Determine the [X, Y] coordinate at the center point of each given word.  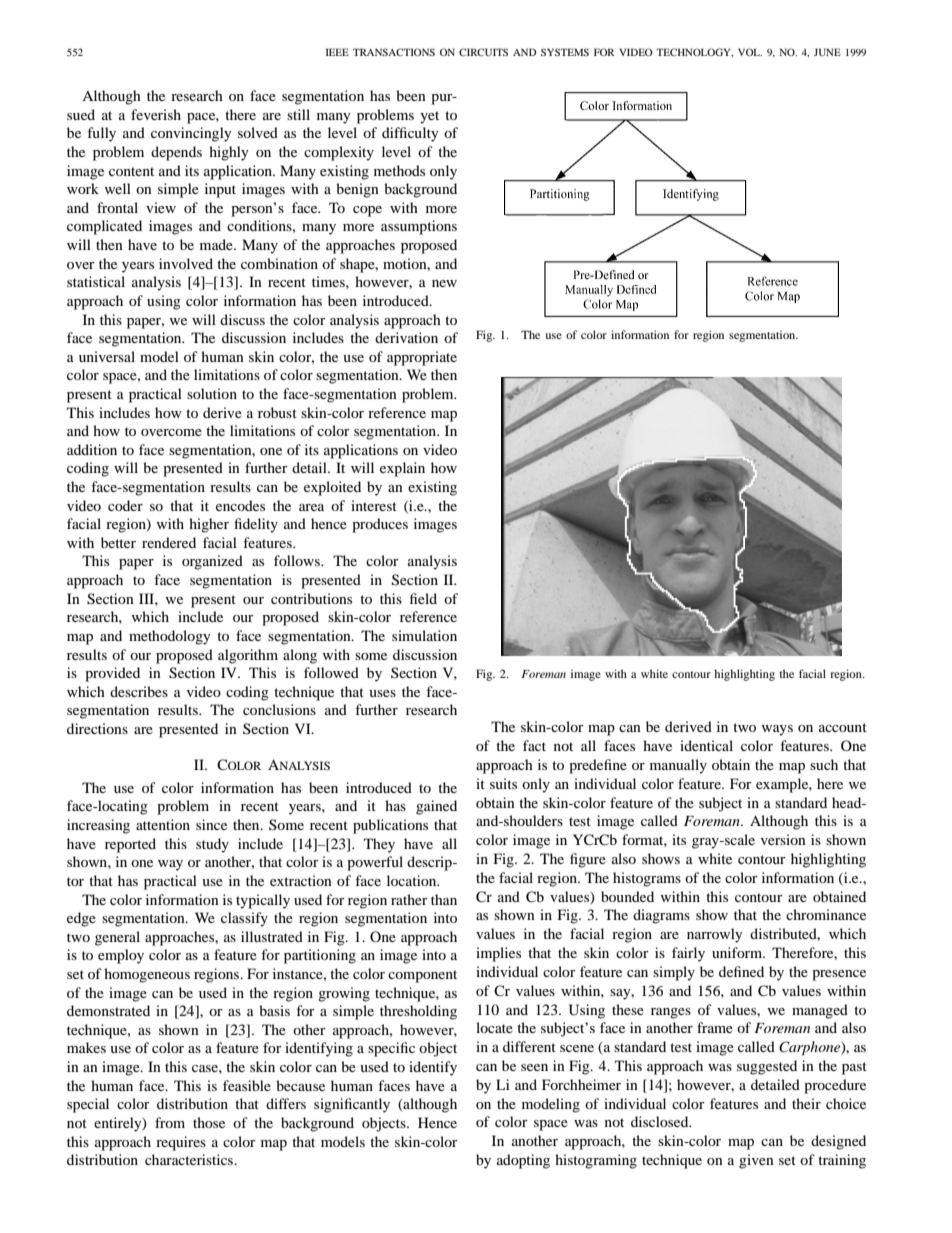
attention [163, 824]
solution [212, 393]
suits [503, 783]
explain [402, 469]
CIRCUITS [483, 52]
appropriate [422, 358]
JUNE [827, 52]
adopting [523, 1161]
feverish [156, 114]
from [170, 1122]
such [824, 764]
